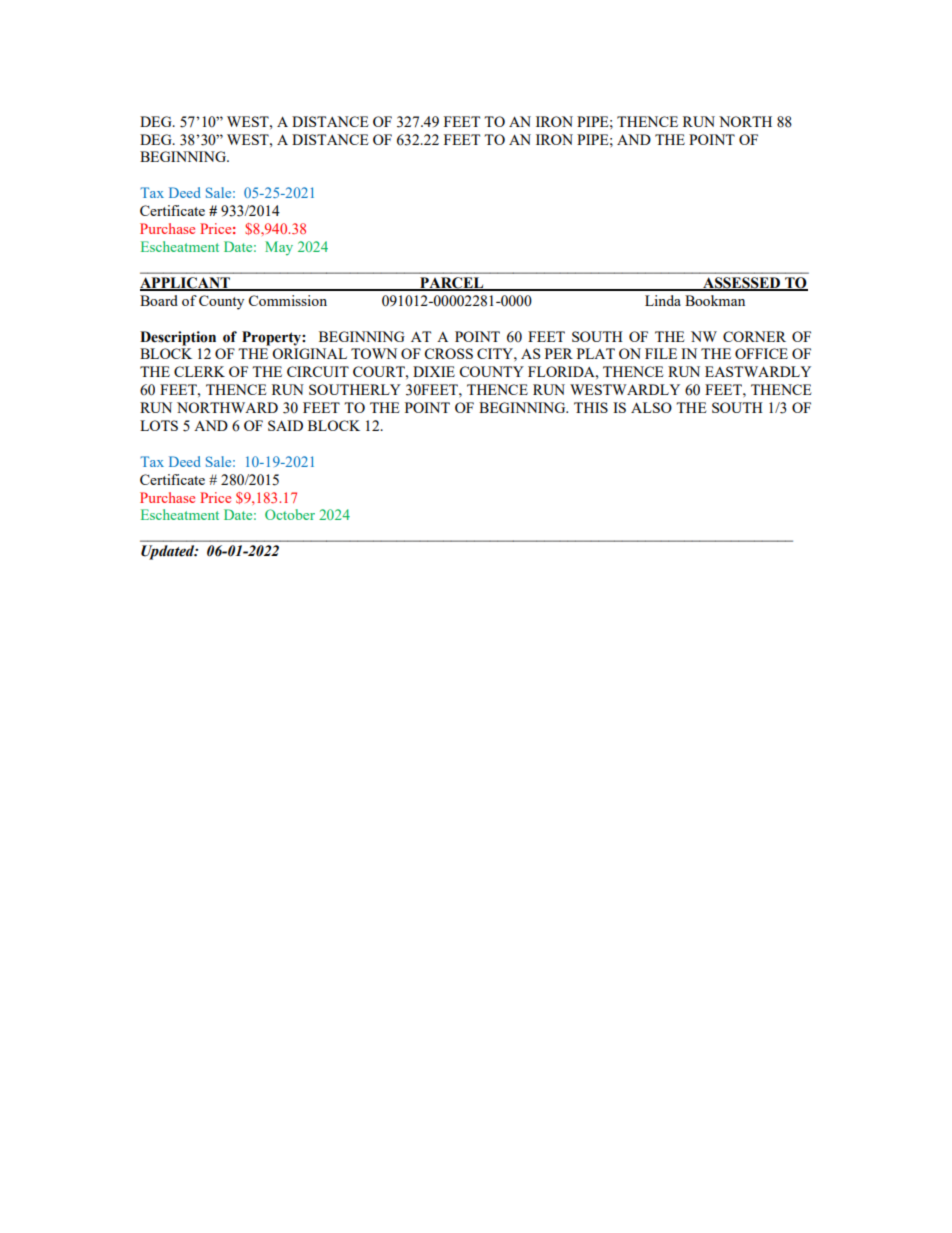 This screenshot has width=952, height=1233. What do you see at coordinates (279, 248) in the screenshot?
I see `May` at bounding box center [279, 248].
